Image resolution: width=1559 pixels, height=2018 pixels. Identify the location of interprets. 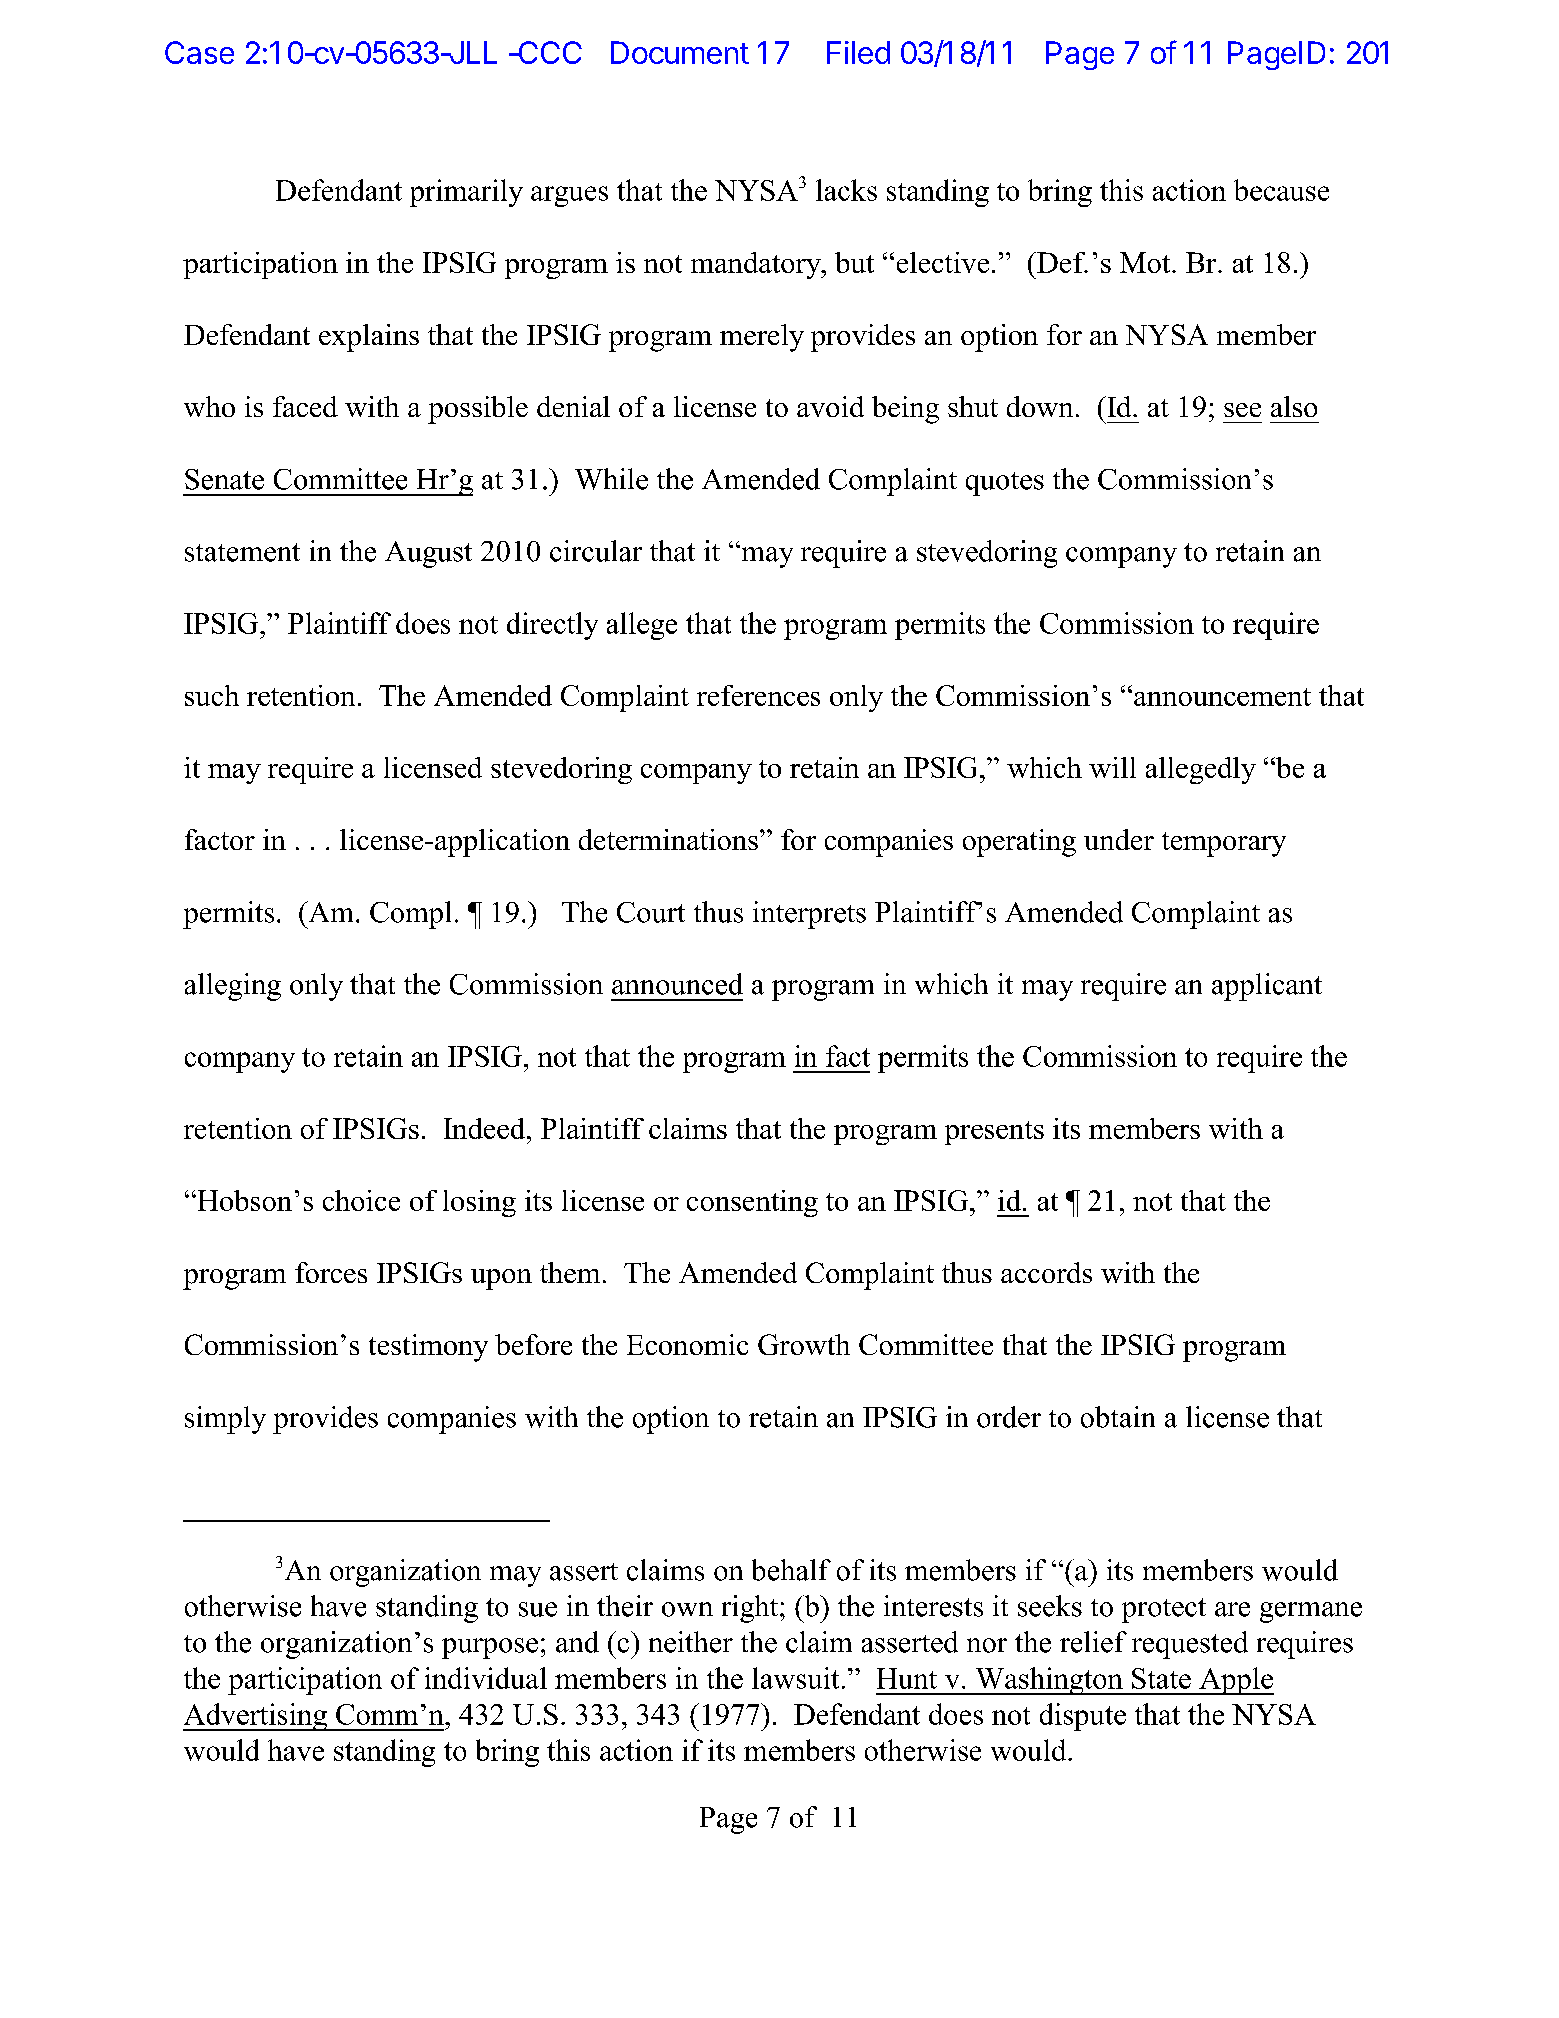
(809, 915).
